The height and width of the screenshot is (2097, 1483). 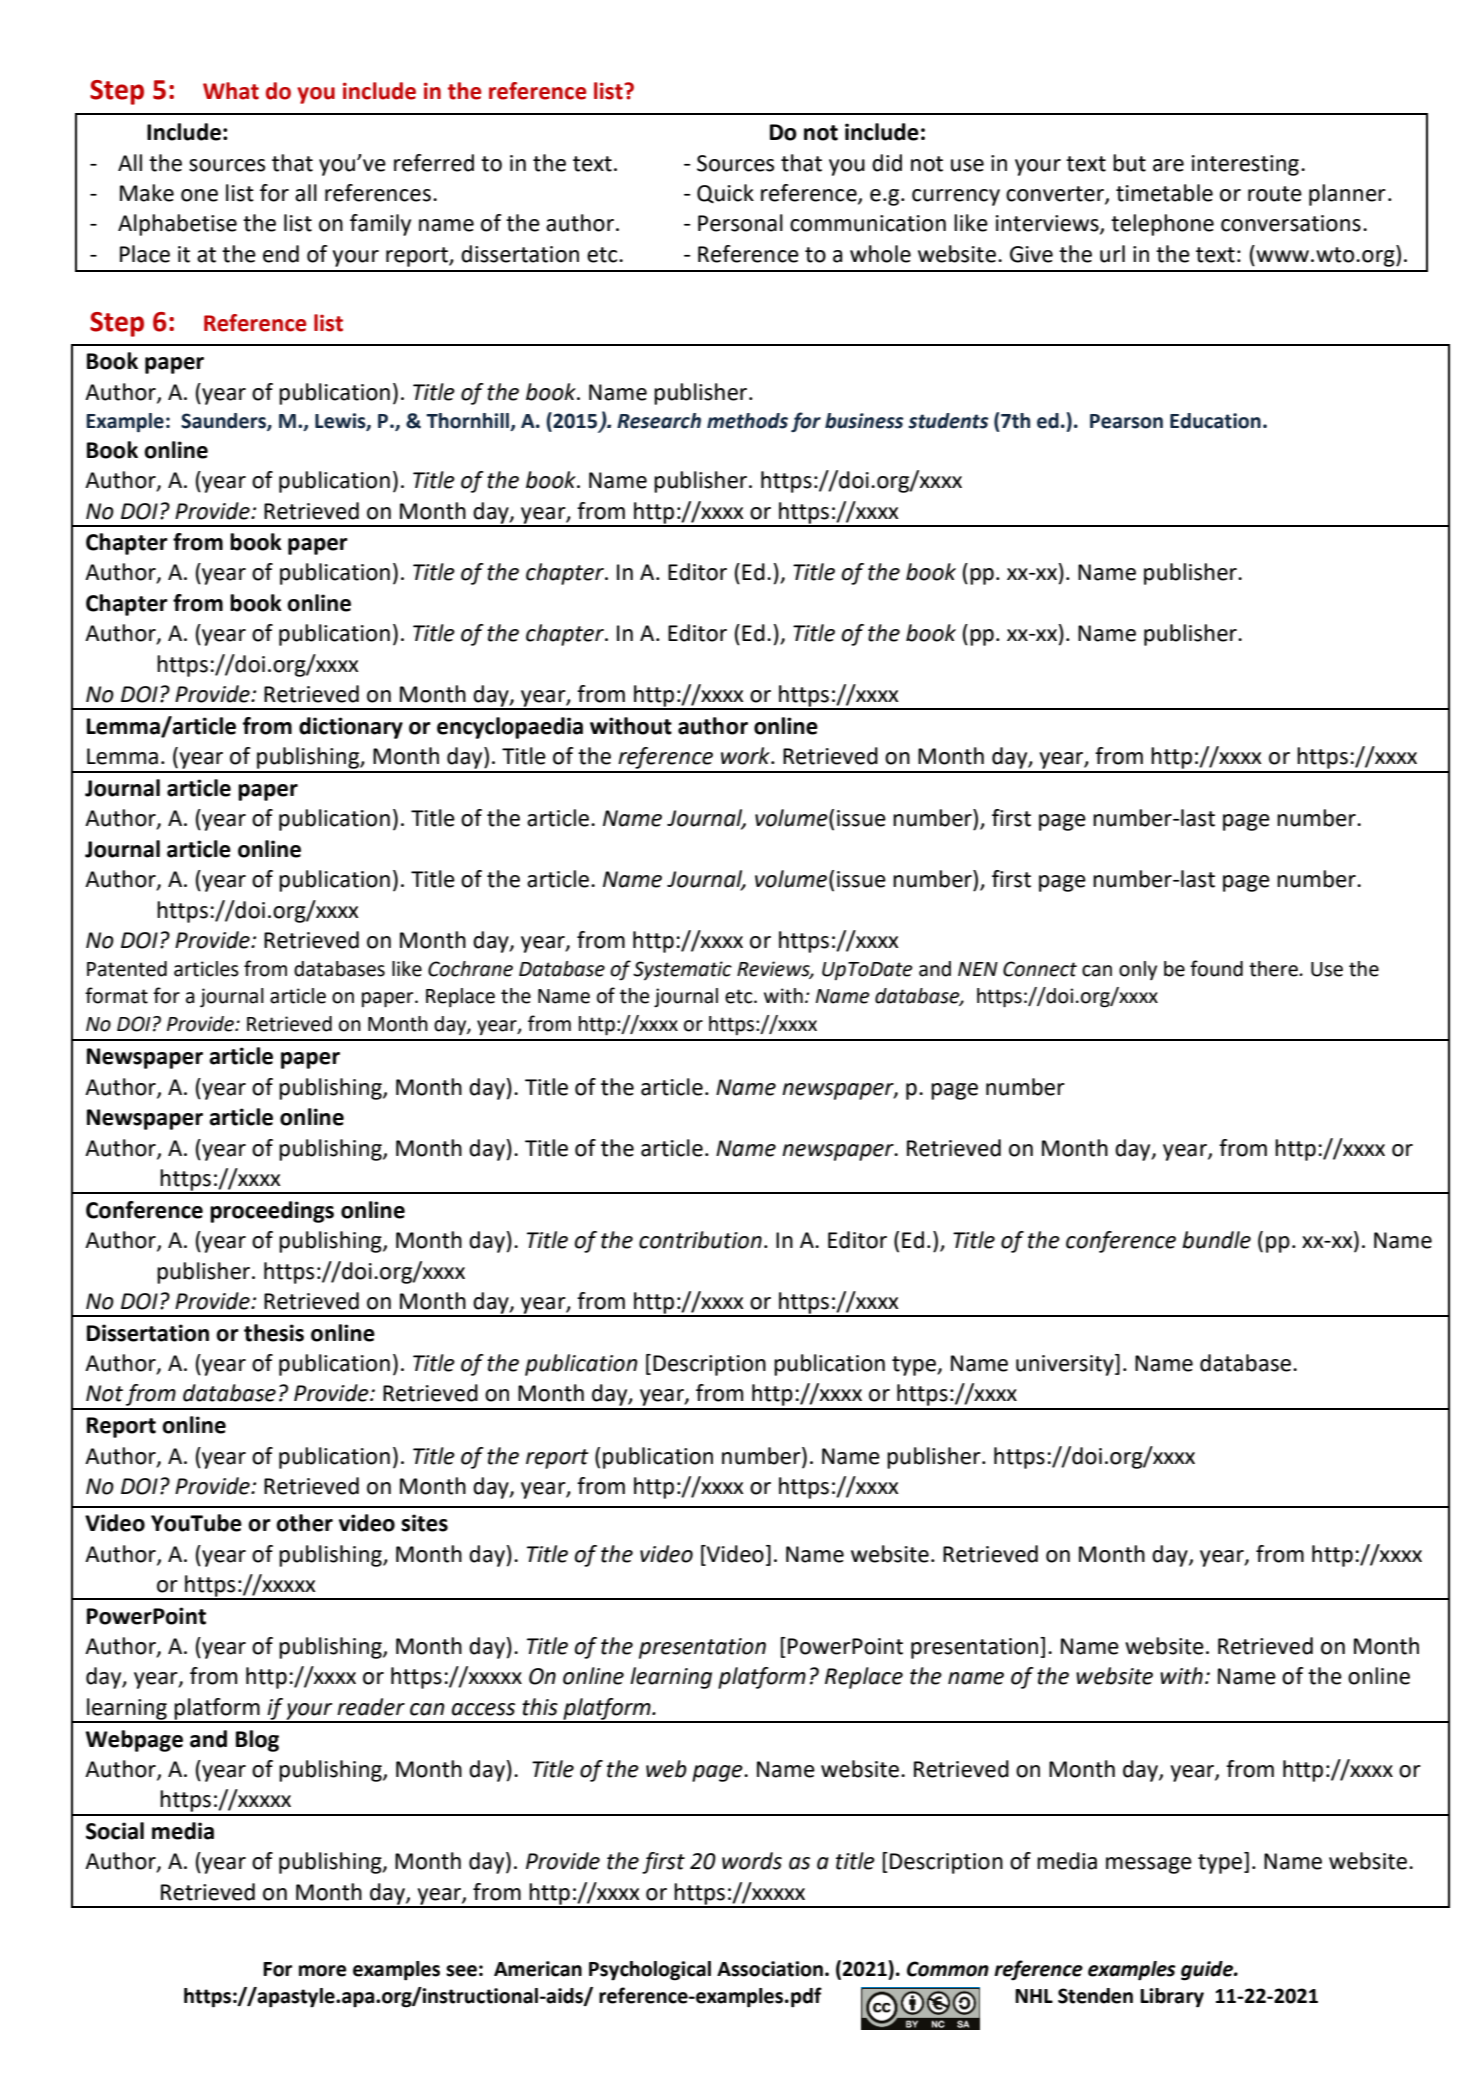 What do you see at coordinates (771, 1969) in the screenshot?
I see `Association` at bounding box center [771, 1969].
